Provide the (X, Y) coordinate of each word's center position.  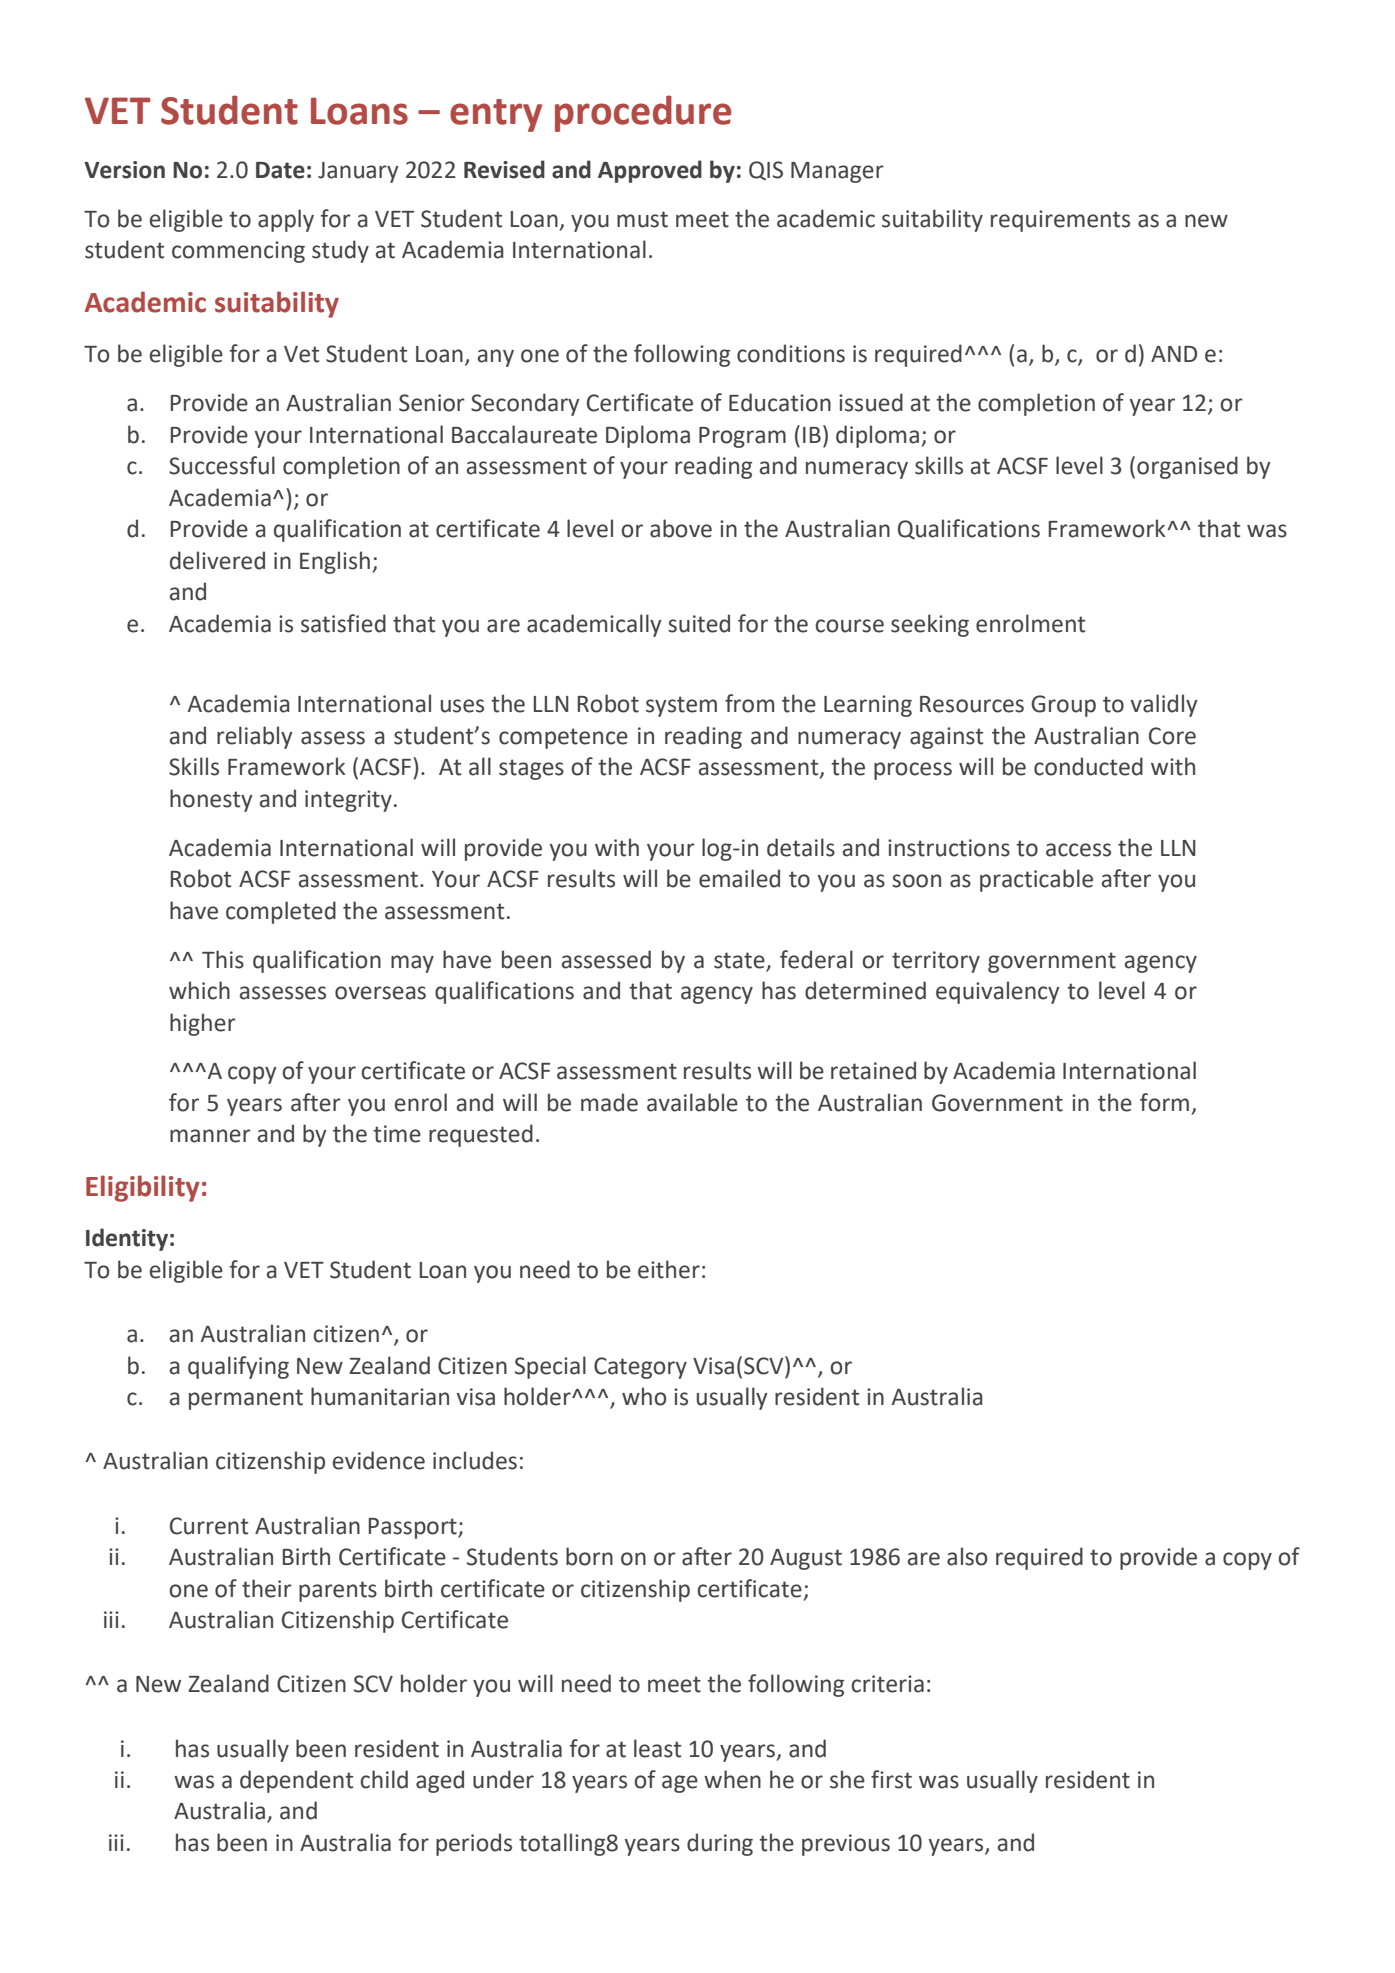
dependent (296, 1781)
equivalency (998, 992)
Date (280, 170)
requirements (1060, 221)
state (739, 960)
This (223, 959)
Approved (650, 171)
